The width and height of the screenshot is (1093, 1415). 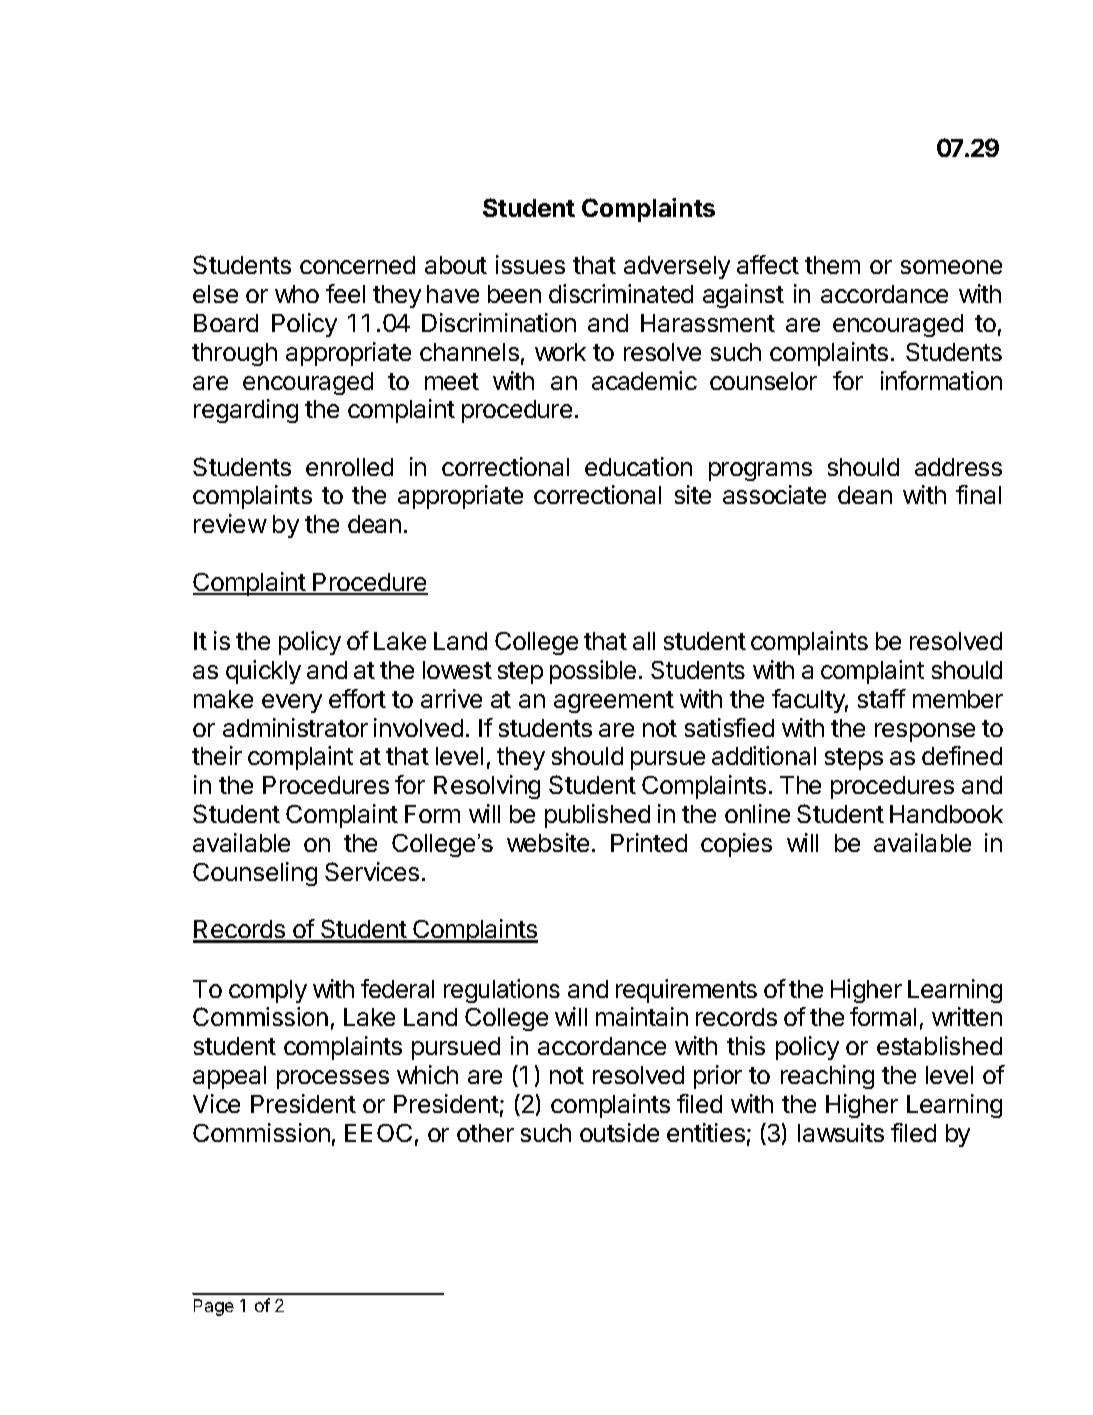 What do you see at coordinates (621, 293) in the screenshot?
I see `discriminated` at bounding box center [621, 293].
